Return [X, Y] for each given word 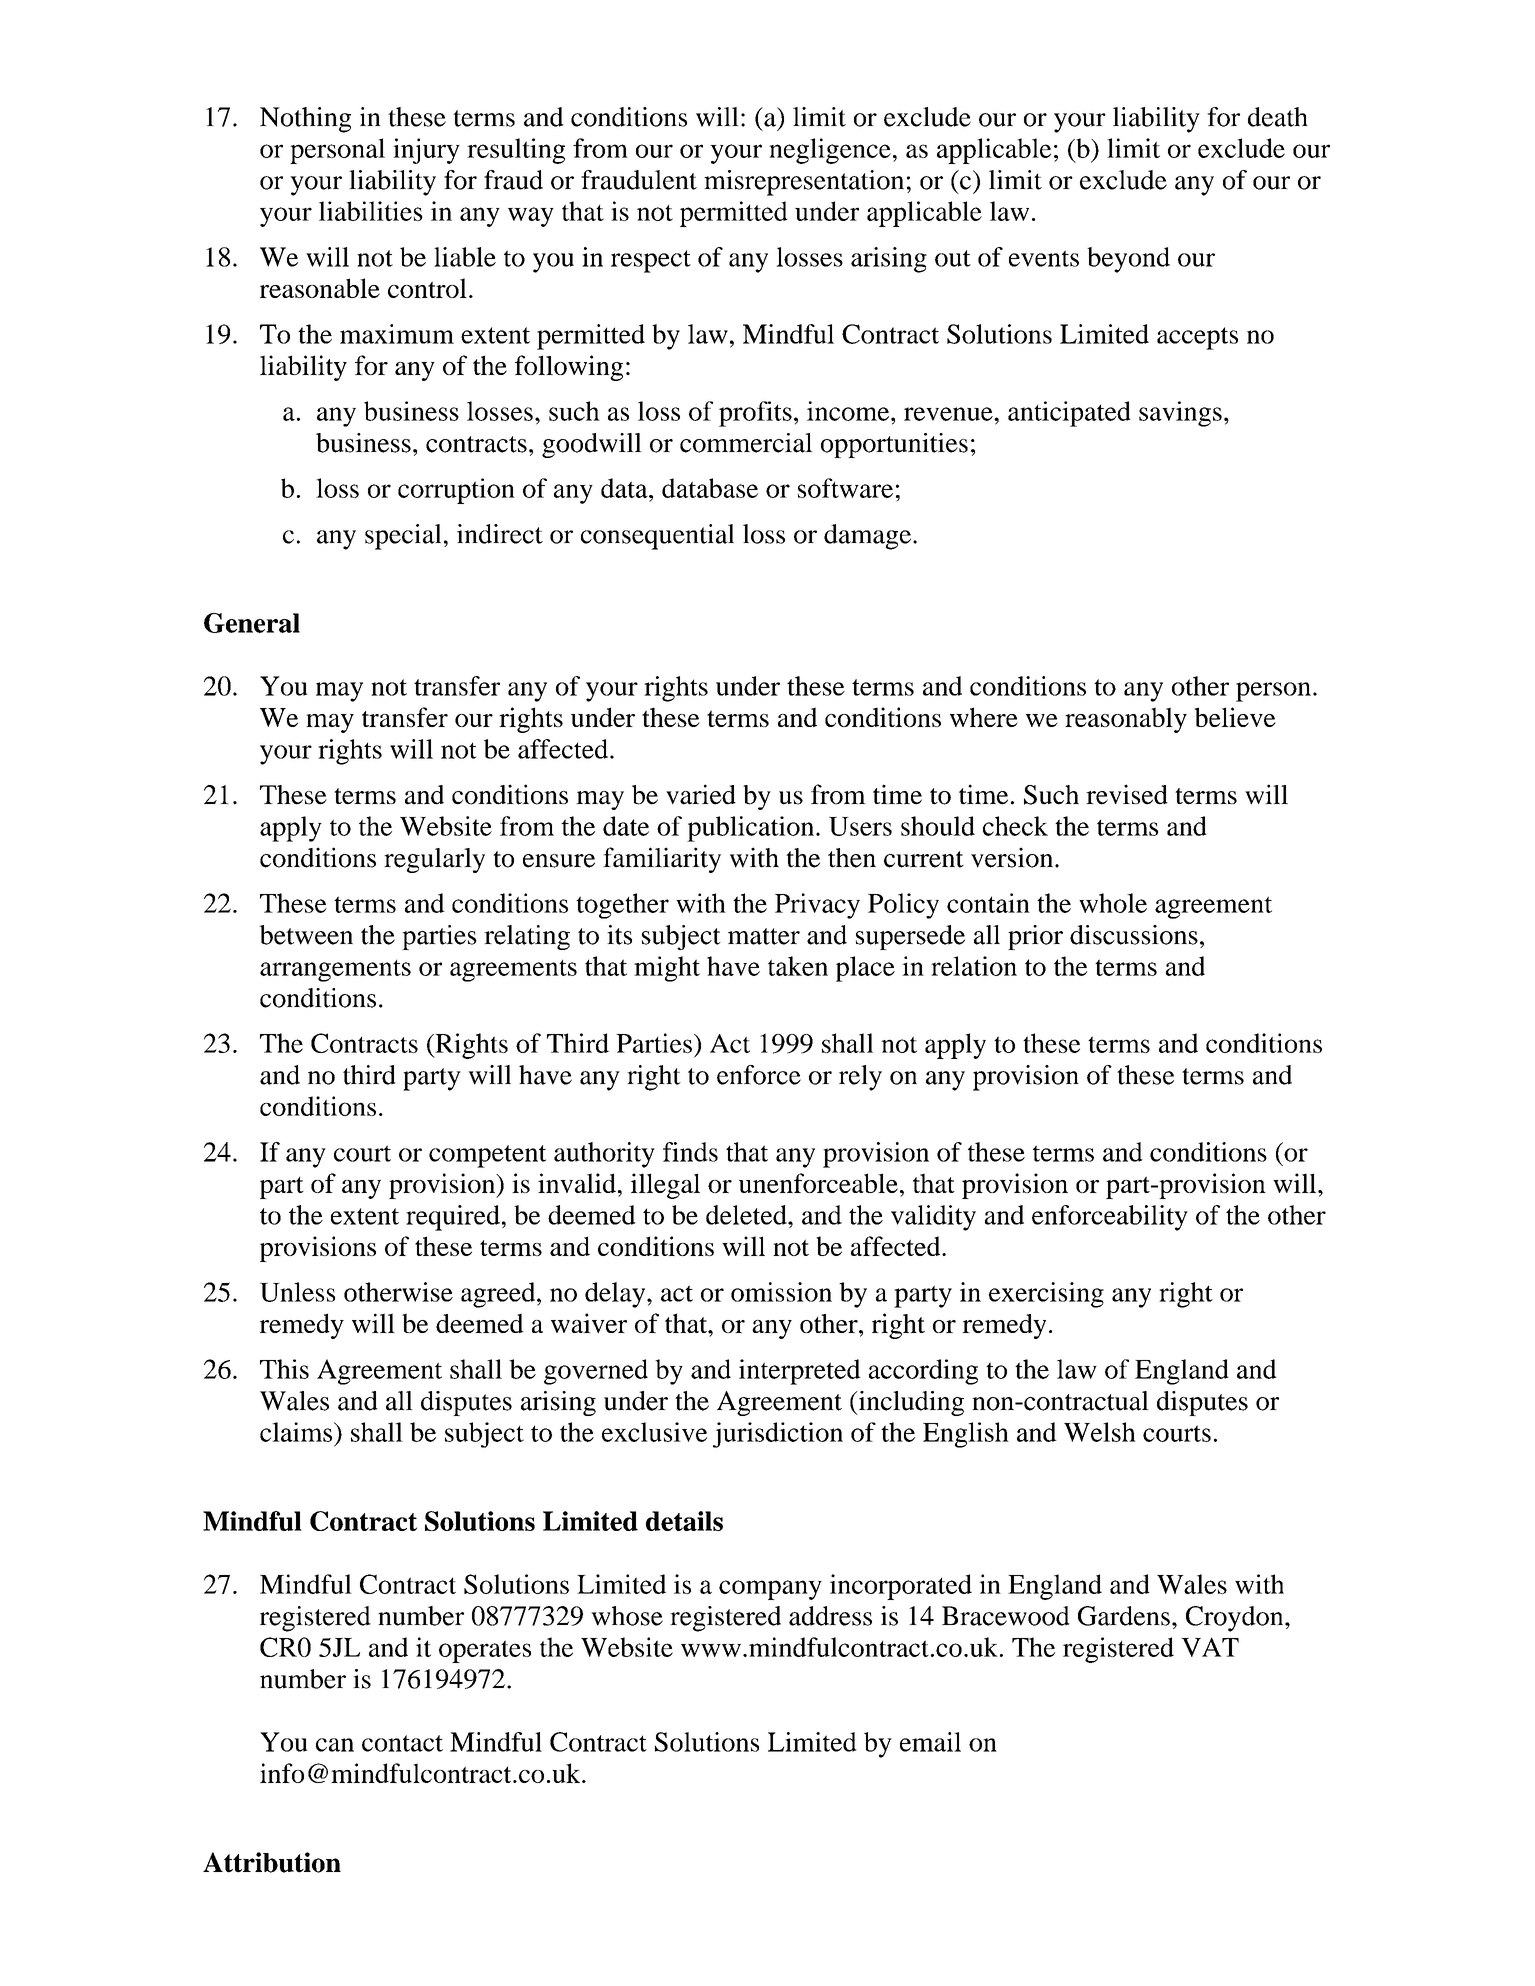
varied [701, 794]
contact [402, 1743]
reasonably [1126, 720]
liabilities [371, 211]
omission [781, 1292]
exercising [1046, 1295]
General [252, 623]
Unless [297, 1292]
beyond [1128, 260]
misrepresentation [804, 183]
